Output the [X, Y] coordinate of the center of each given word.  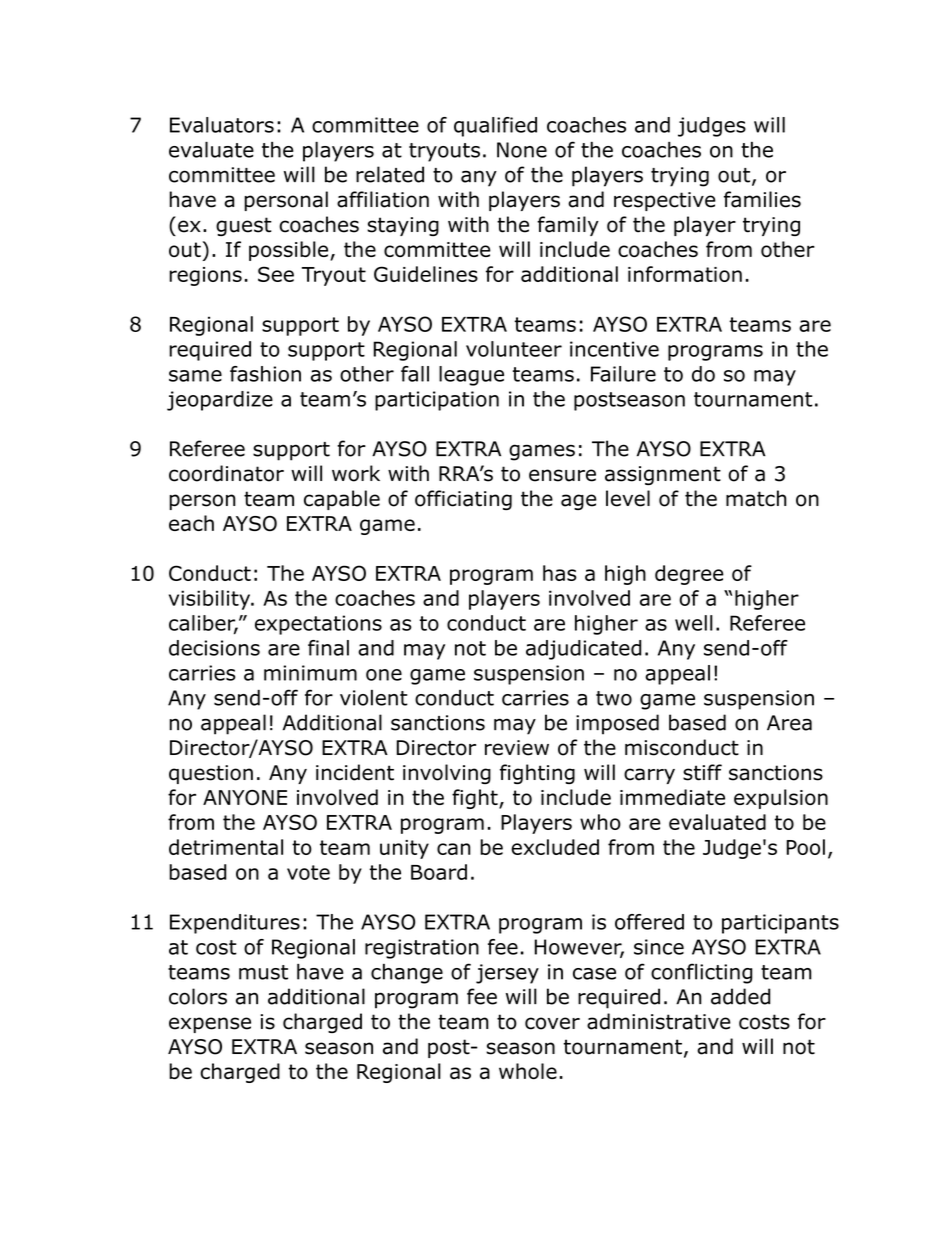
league [471, 376]
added [740, 996]
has [560, 573]
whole [528, 1071]
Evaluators [222, 125]
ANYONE [245, 797]
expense [210, 1025]
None [522, 150]
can [454, 849]
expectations [318, 625]
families [762, 199]
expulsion [781, 799]
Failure [623, 374]
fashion [265, 374]
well [694, 623]
